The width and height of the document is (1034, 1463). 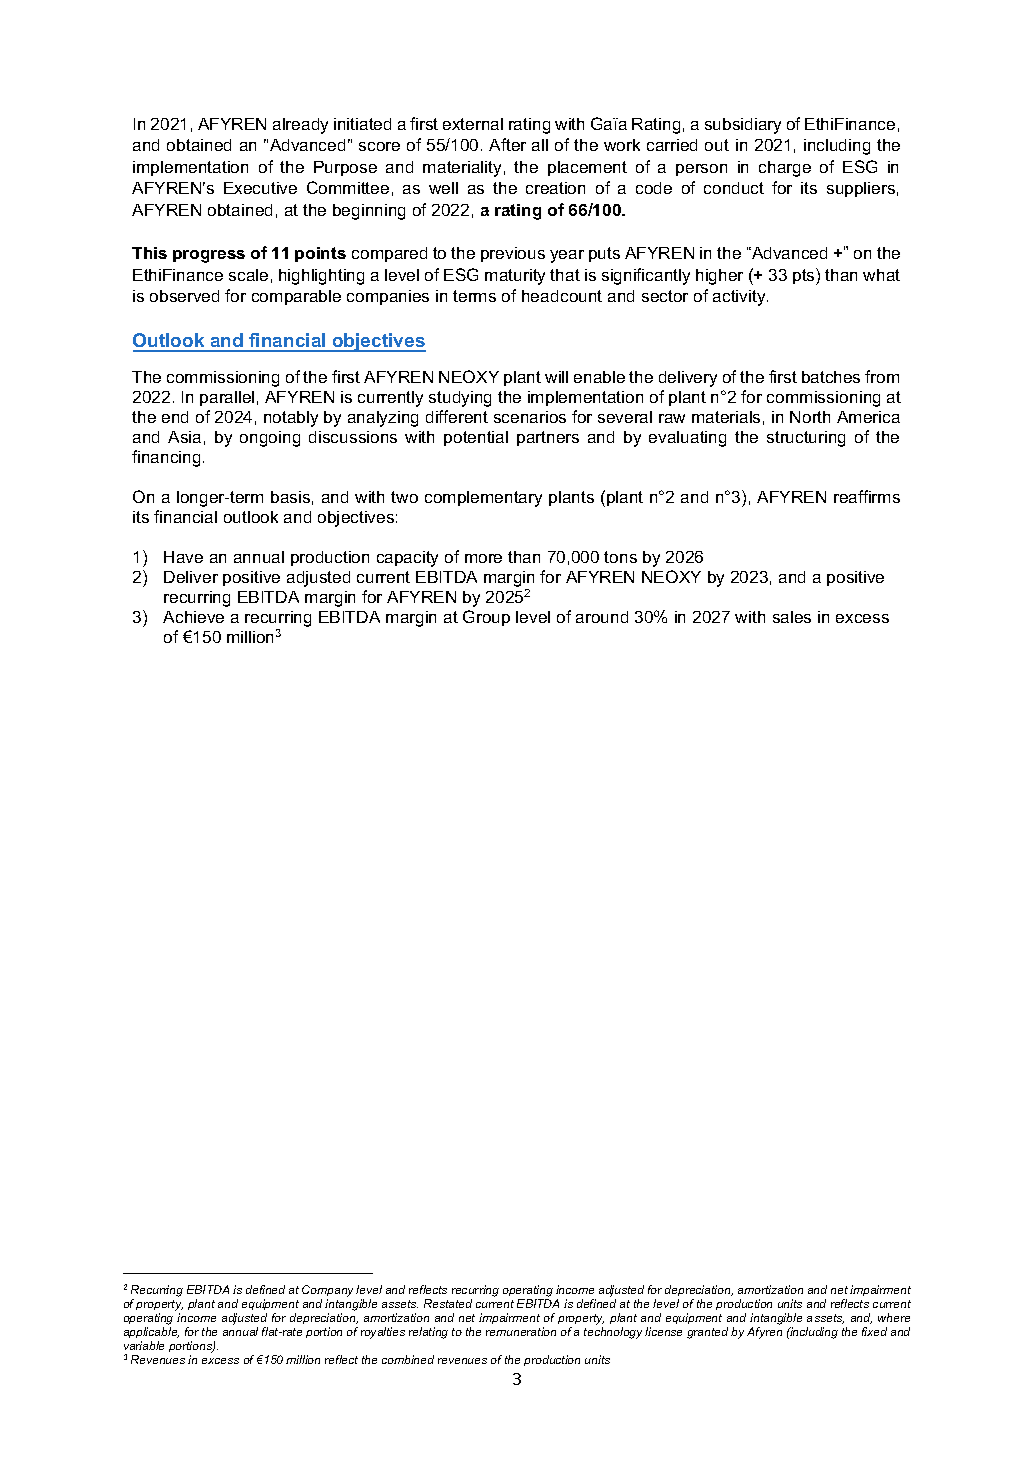 I want to click on charge, so click(x=785, y=169).
